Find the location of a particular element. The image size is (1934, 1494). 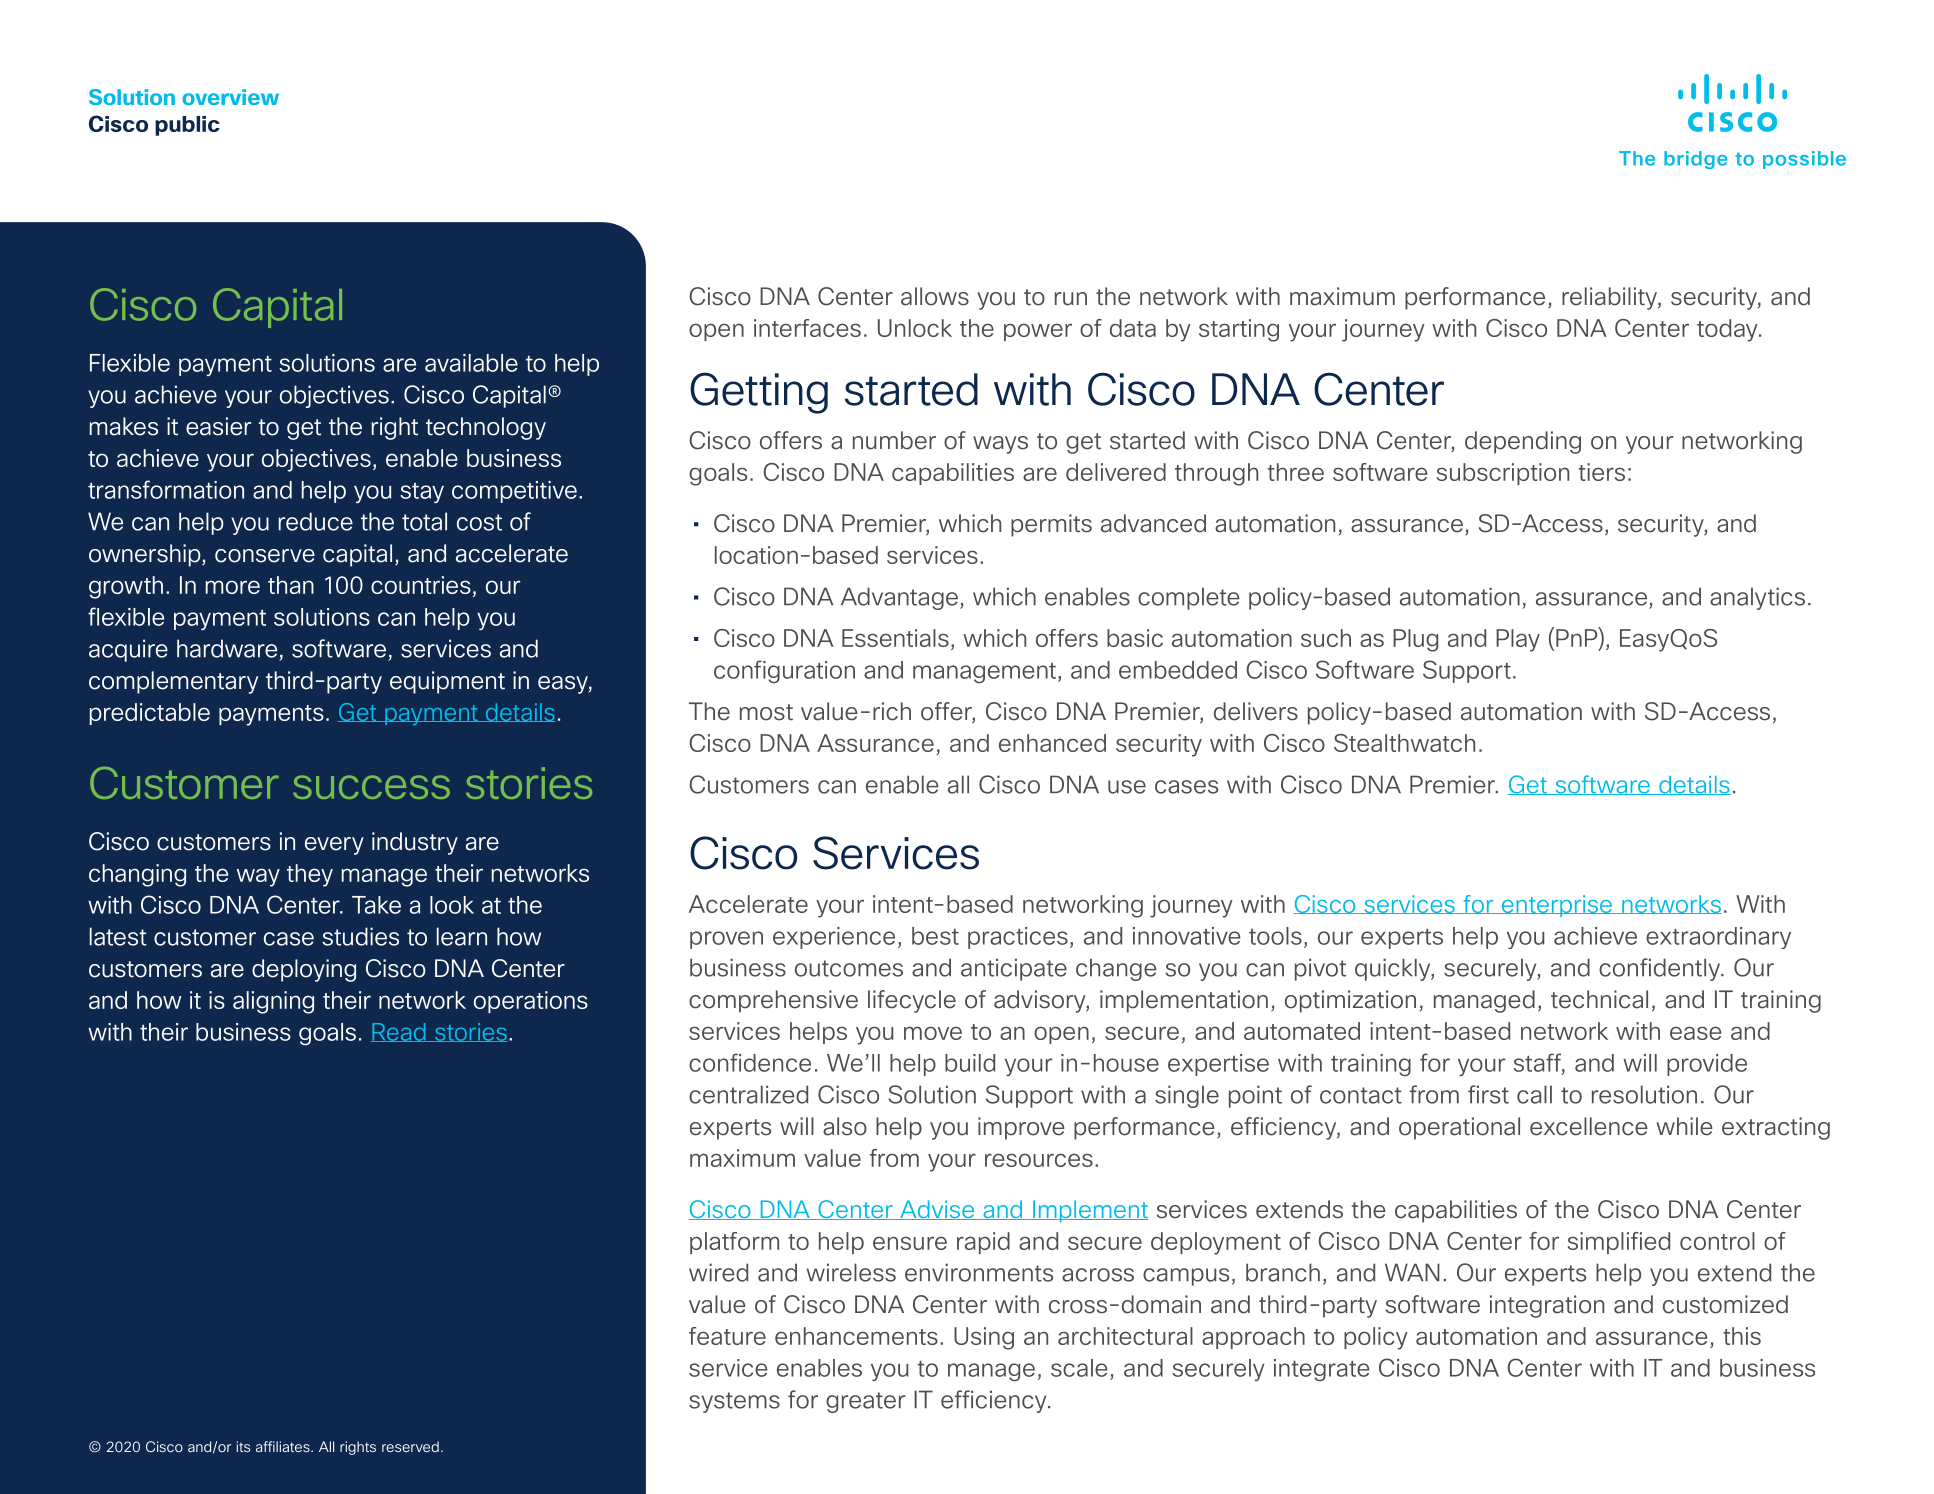

today is located at coordinates (1728, 330).
